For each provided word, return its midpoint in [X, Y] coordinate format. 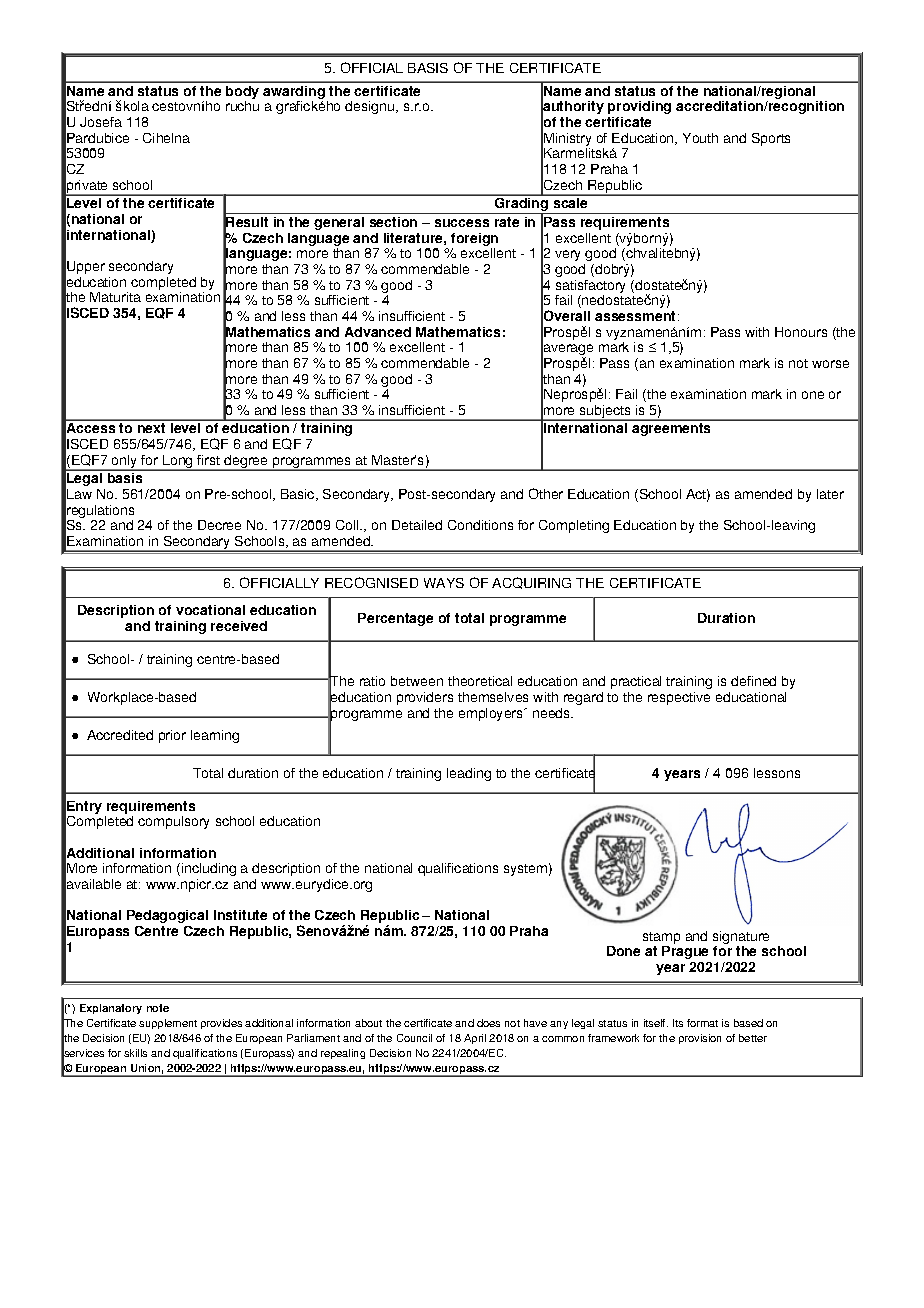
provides [221, 1024]
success [462, 223]
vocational [210, 610]
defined [753, 681]
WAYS [444, 583]
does [488, 1023]
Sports [771, 139]
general [339, 223]
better [753, 1038]
